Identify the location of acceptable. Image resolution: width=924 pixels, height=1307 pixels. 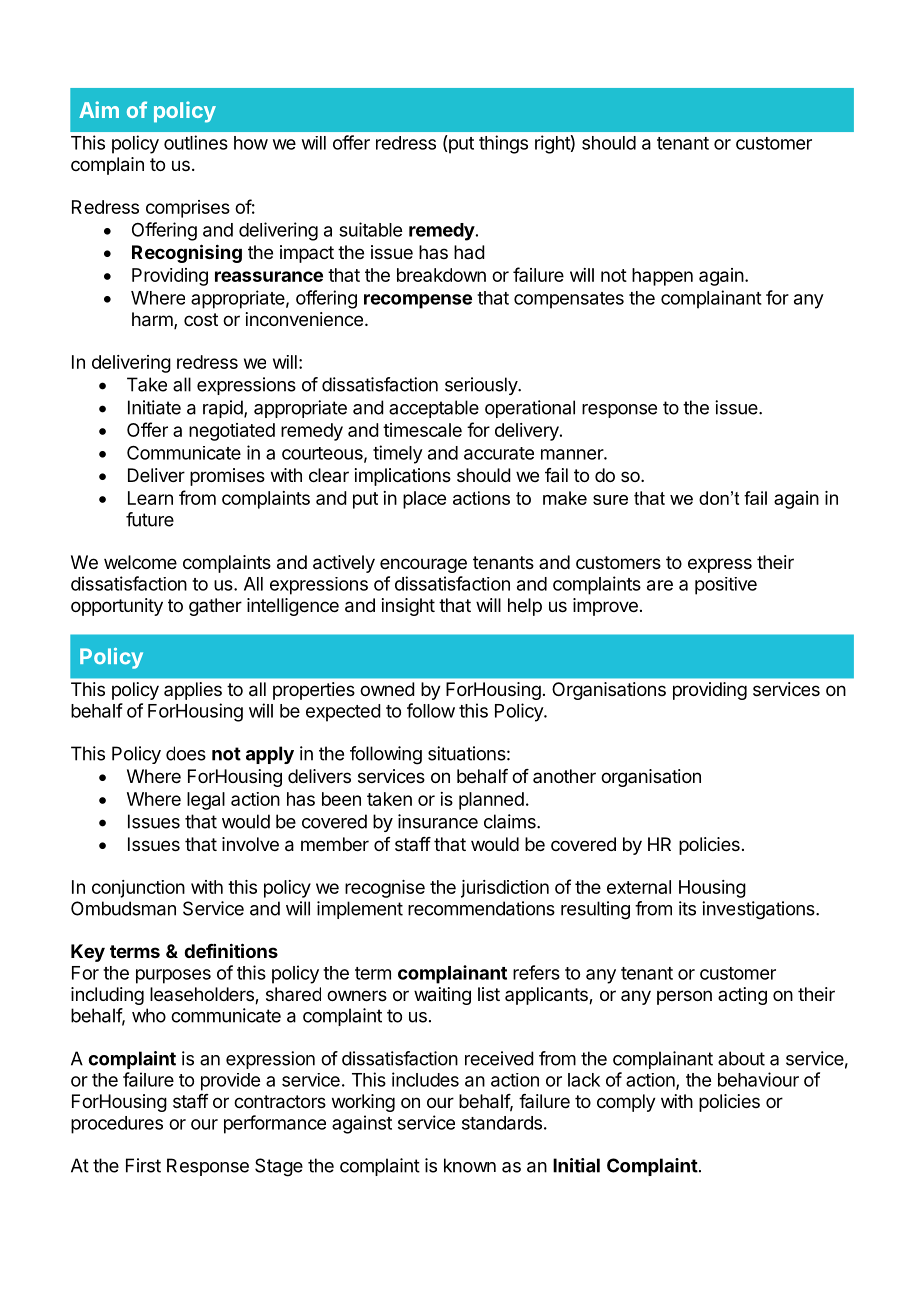
(434, 409).
